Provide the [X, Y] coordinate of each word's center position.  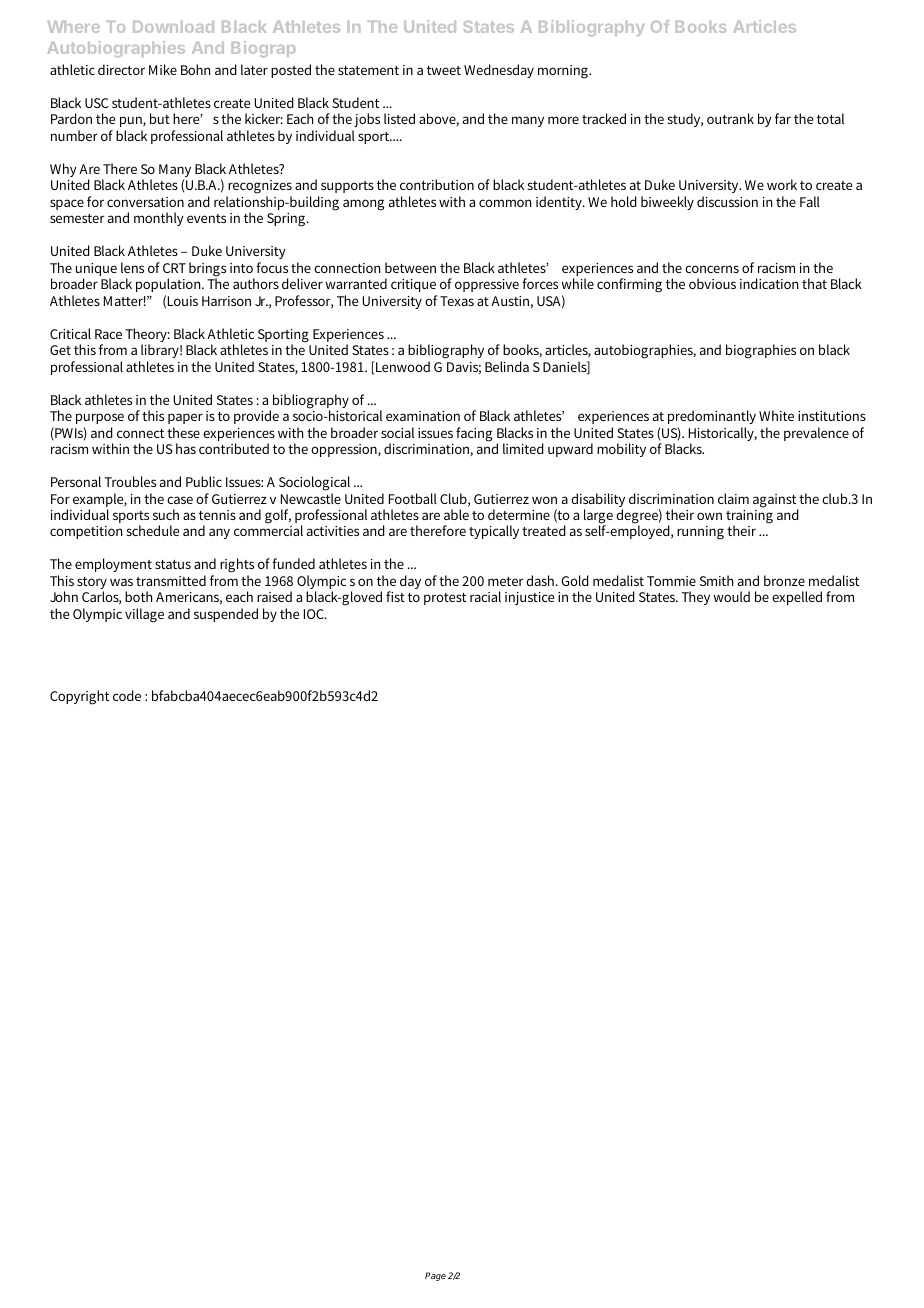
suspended [226, 615]
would [731, 596]
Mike [163, 69]
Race [108, 334]
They [695, 598]
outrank [730, 118]
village [144, 615]
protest [445, 599]
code [127, 695]
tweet [444, 70]
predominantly [712, 417]
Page [435, 1276]
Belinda [507, 366]
